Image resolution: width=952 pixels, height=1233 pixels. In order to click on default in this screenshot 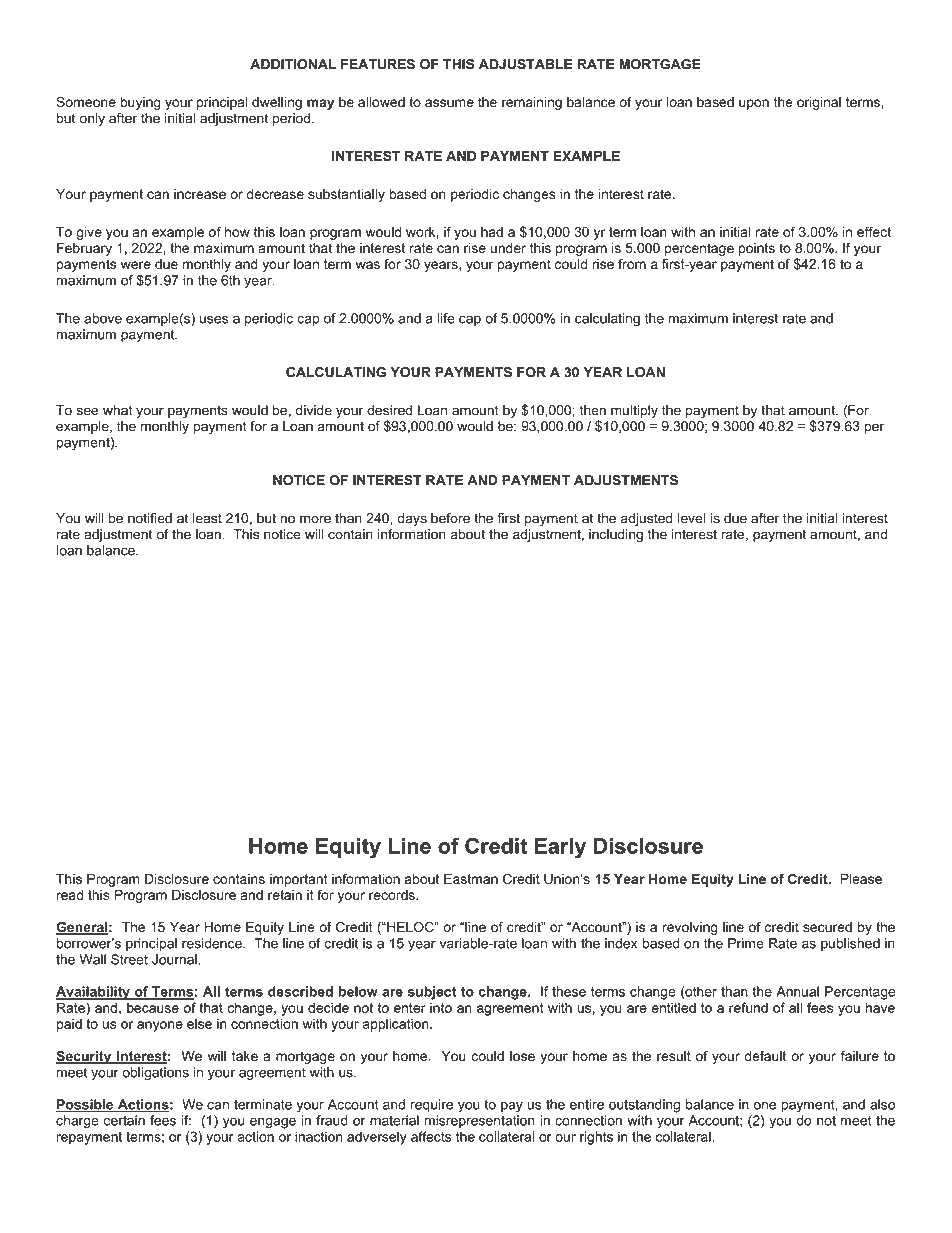, I will do `click(765, 1056)`.
